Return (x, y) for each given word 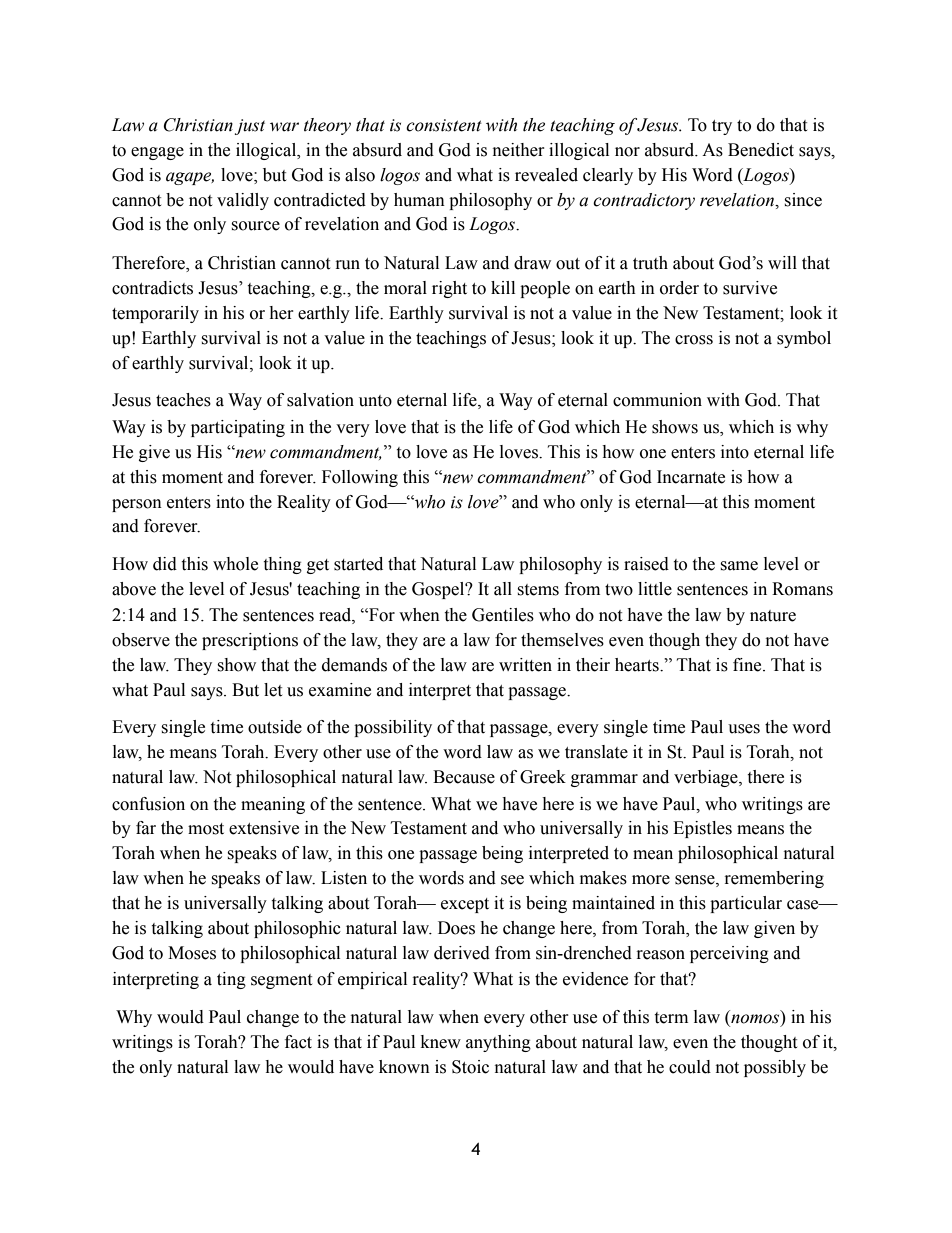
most (206, 829)
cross (694, 340)
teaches (183, 400)
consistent (444, 125)
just (250, 127)
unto (375, 401)
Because (464, 777)
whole (235, 564)
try (722, 127)
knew (441, 1042)
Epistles (702, 829)
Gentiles (503, 615)
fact (298, 1042)
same (739, 566)
